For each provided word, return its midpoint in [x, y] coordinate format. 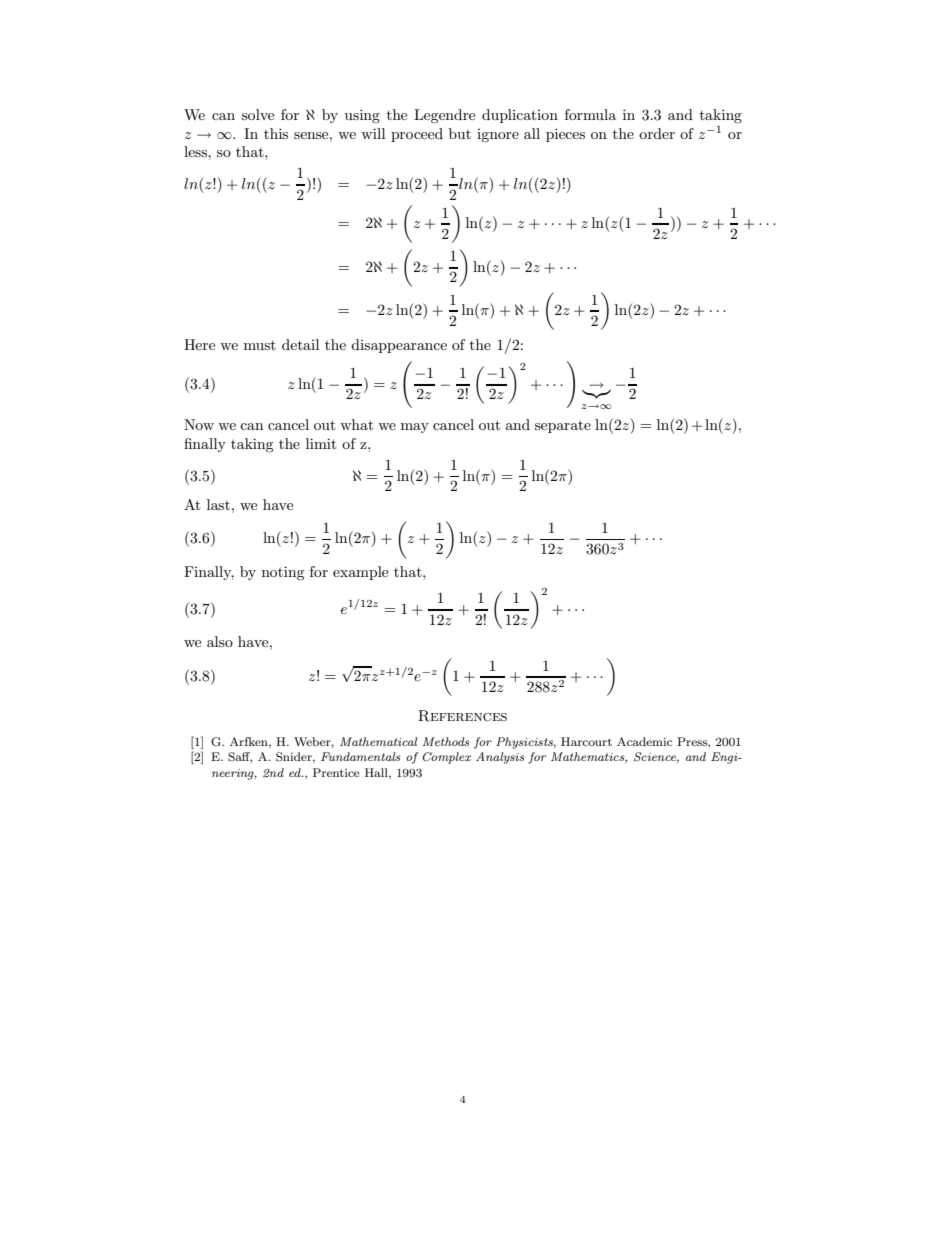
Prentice [336, 772]
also [220, 641]
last [218, 504]
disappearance [399, 346]
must [260, 345]
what [356, 424]
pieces [565, 135]
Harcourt [586, 741]
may [415, 428]
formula [590, 114]
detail [300, 344]
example [360, 573]
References [462, 716]
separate [563, 426]
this [276, 133]
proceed [417, 135]
